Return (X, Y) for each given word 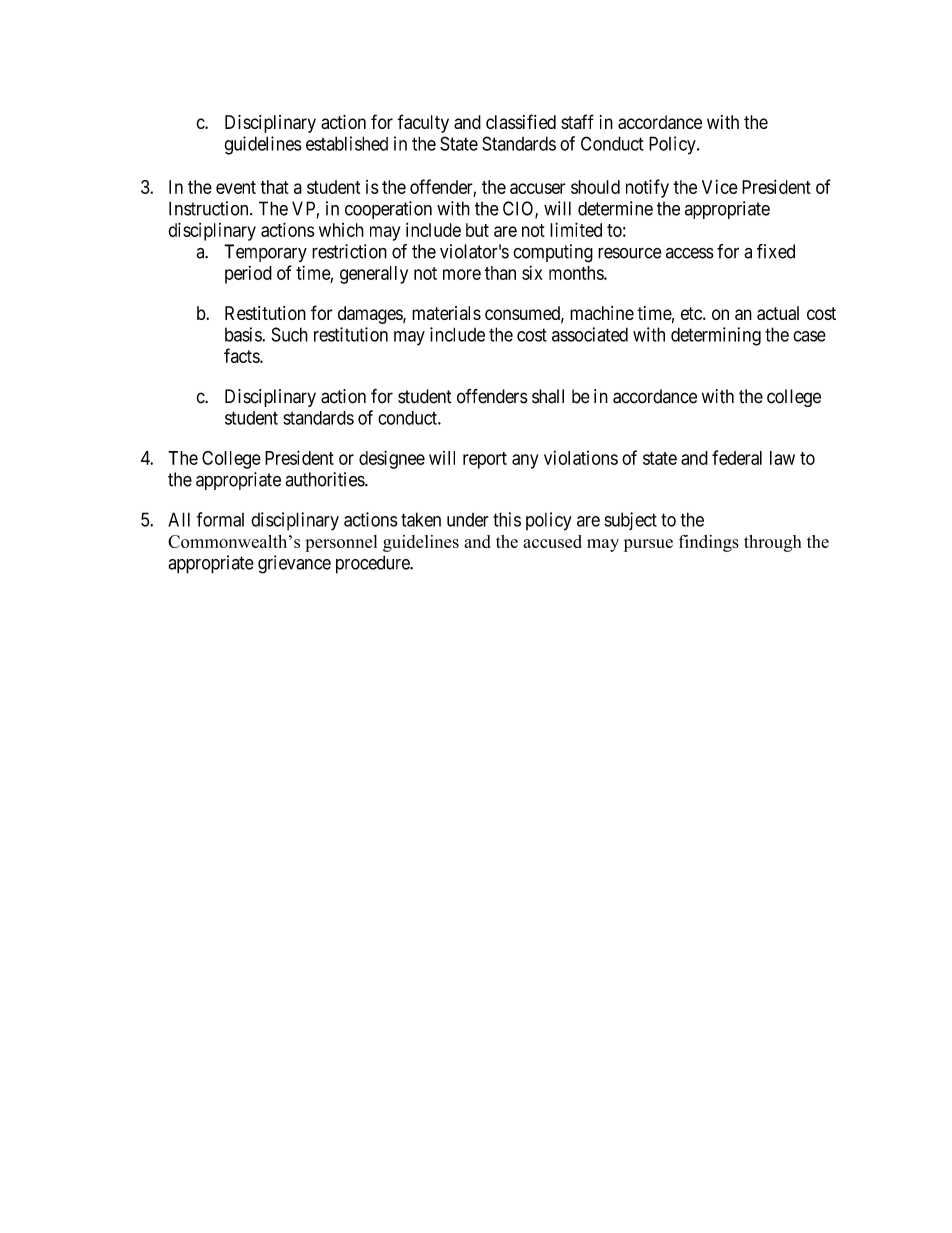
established (347, 143)
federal (737, 457)
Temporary (265, 253)
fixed (776, 251)
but (477, 230)
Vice (720, 187)
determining (716, 336)
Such (289, 334)
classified (521, 121)
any (525, 461)
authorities (325, 479)
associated (590, 334)
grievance (294, 564)
